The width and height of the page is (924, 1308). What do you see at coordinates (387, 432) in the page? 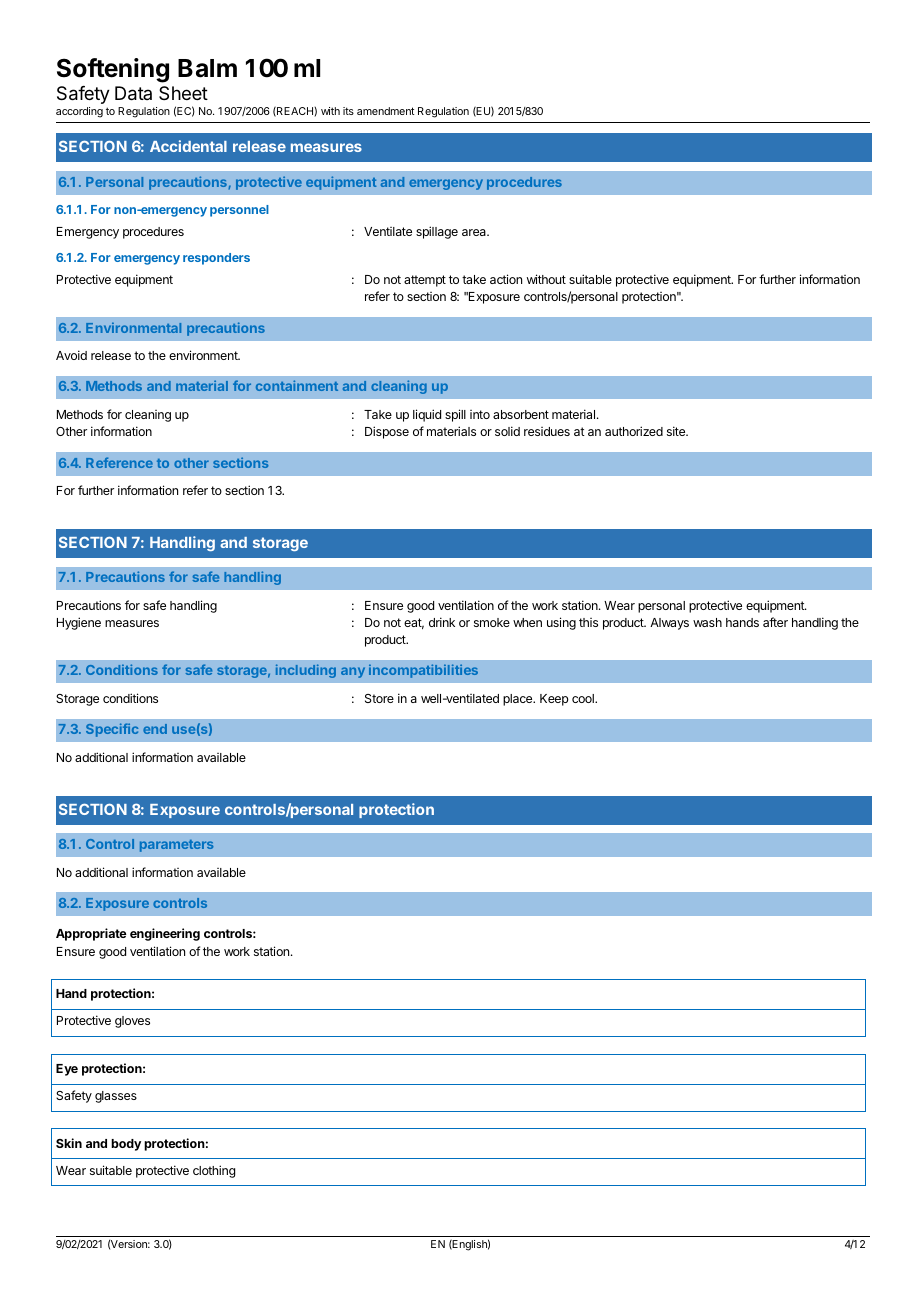
I see `Dispose` at bounding box center [387, 432].
